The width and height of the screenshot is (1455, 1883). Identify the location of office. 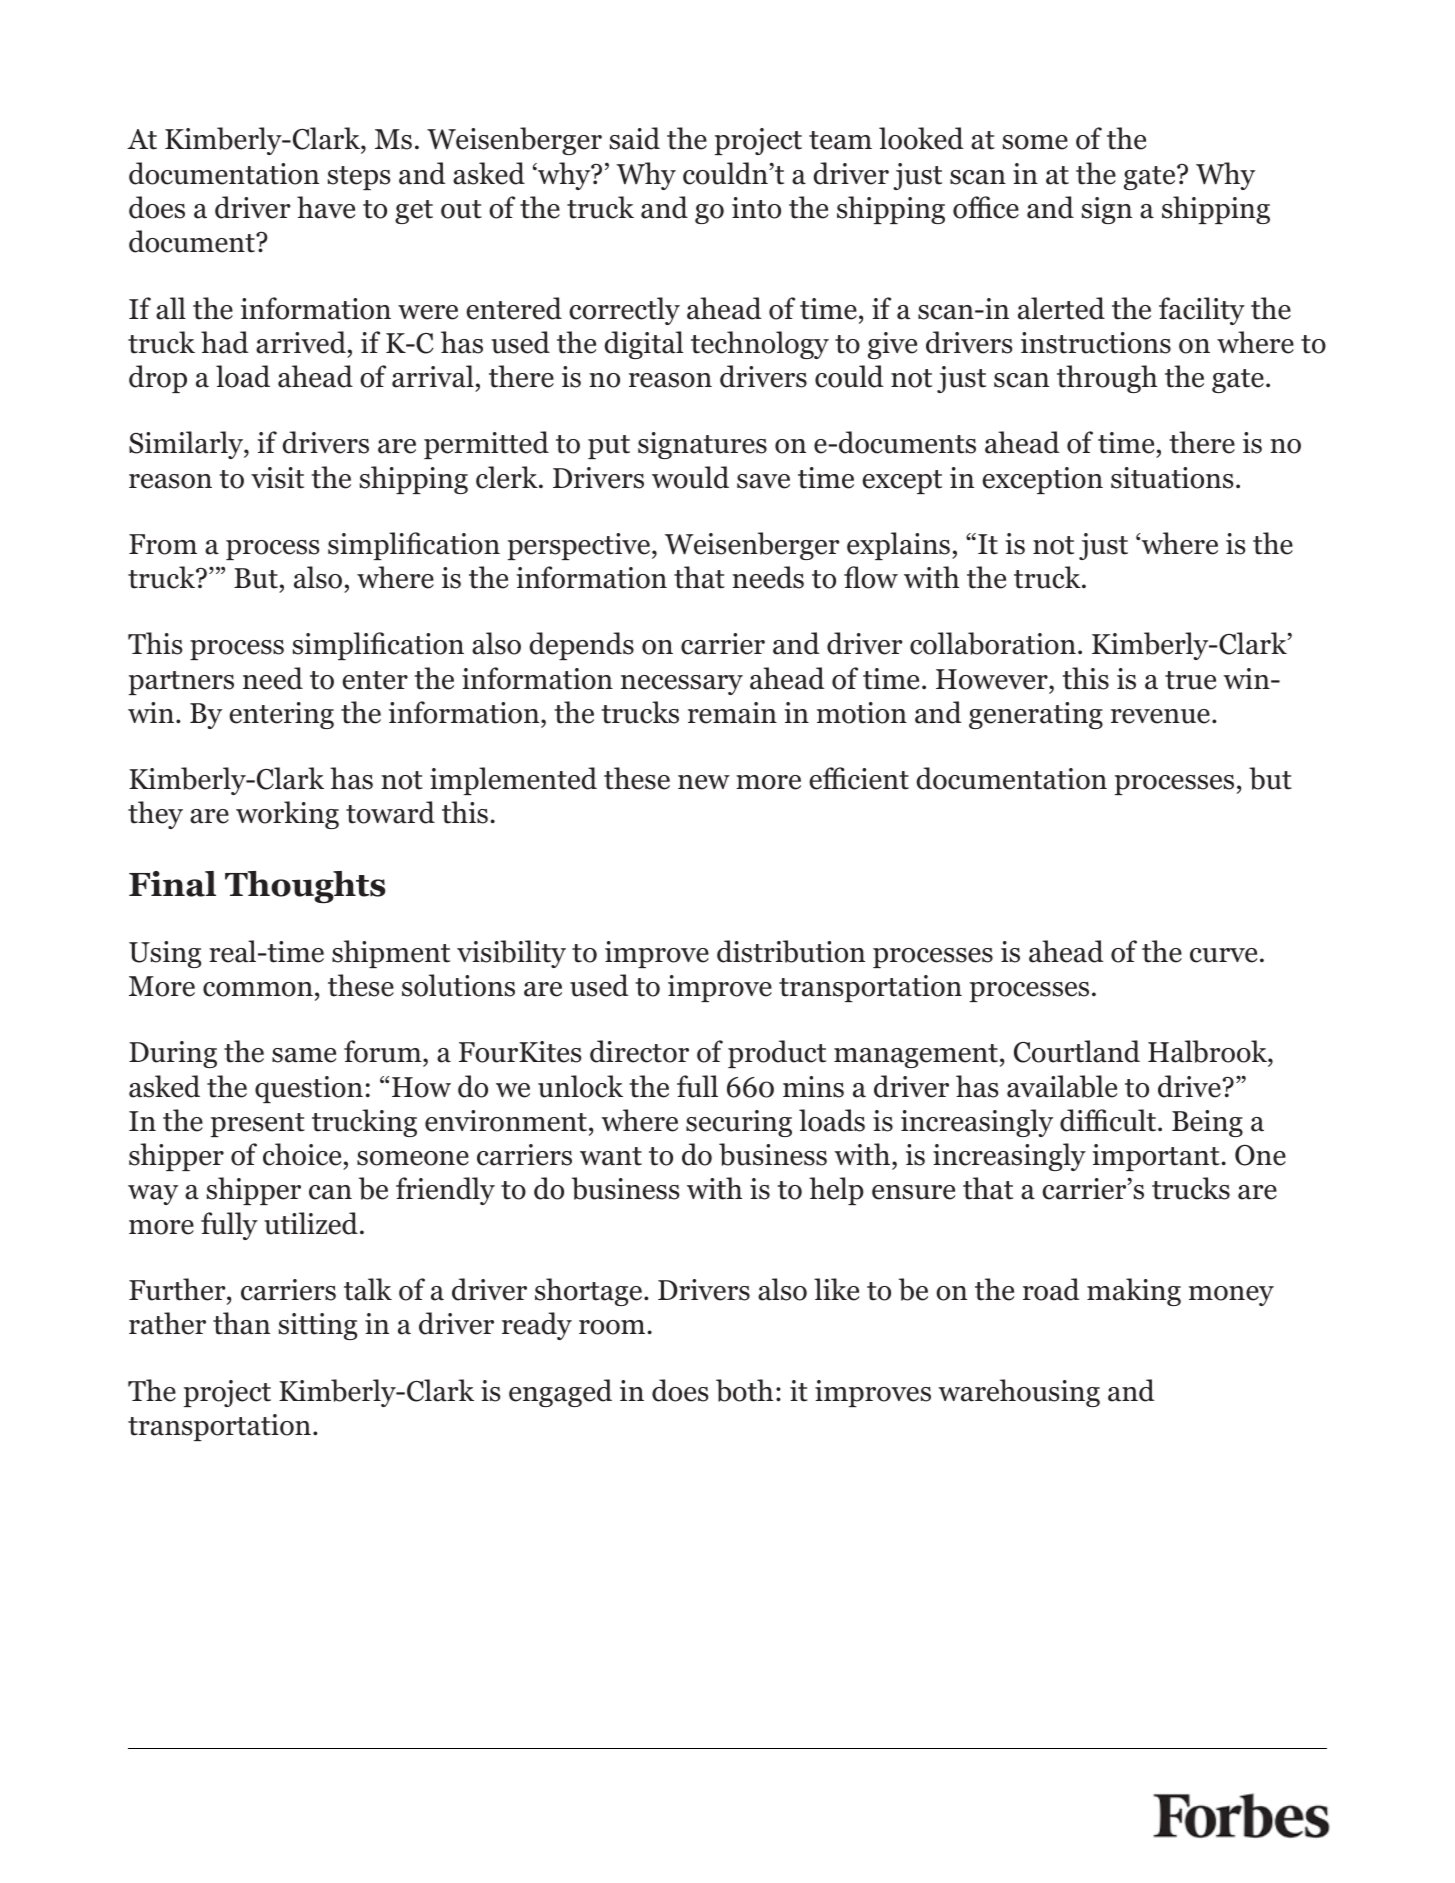
(986, 207).
